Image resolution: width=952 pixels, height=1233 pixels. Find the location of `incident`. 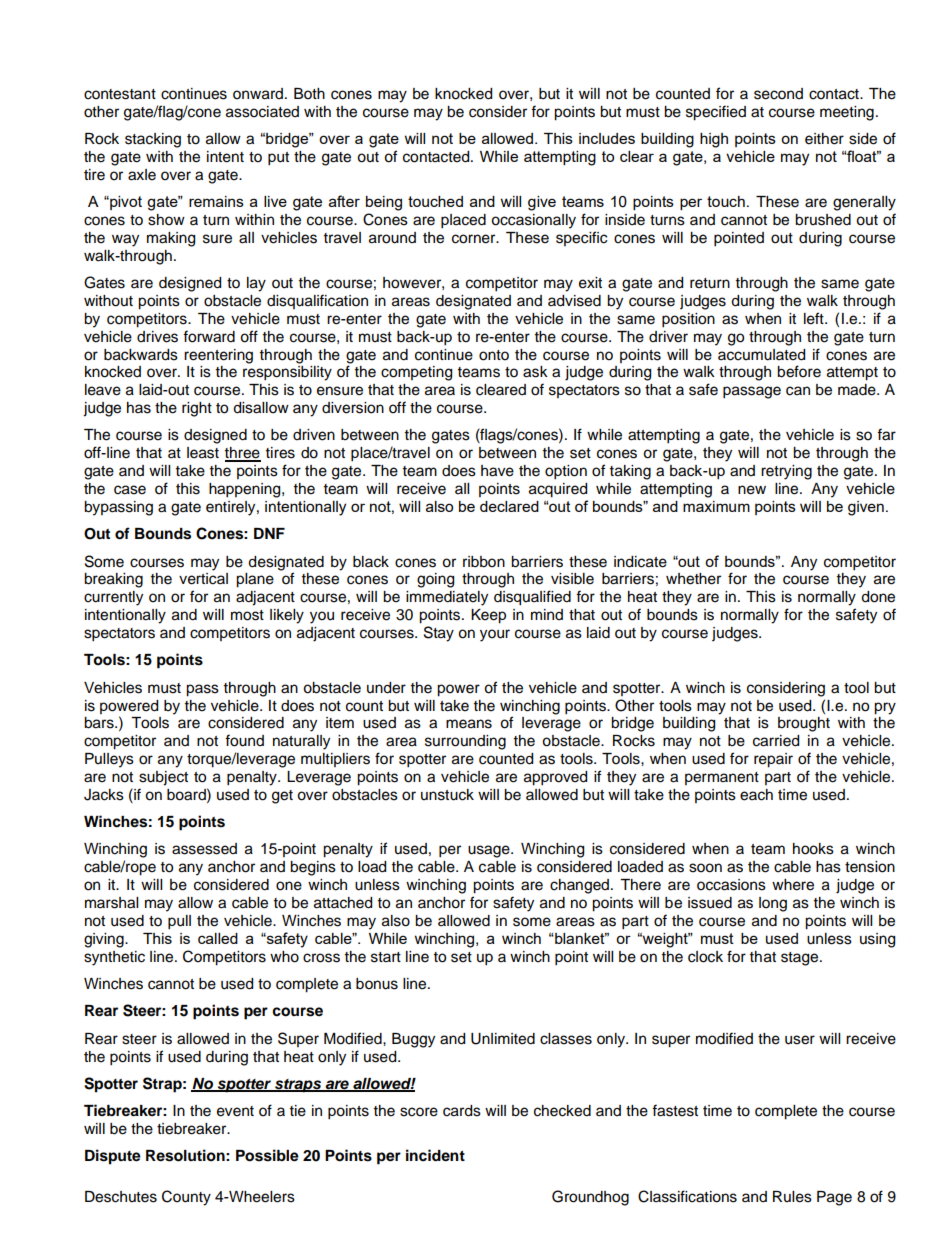

incident is located at coordinates (435, 1155).
